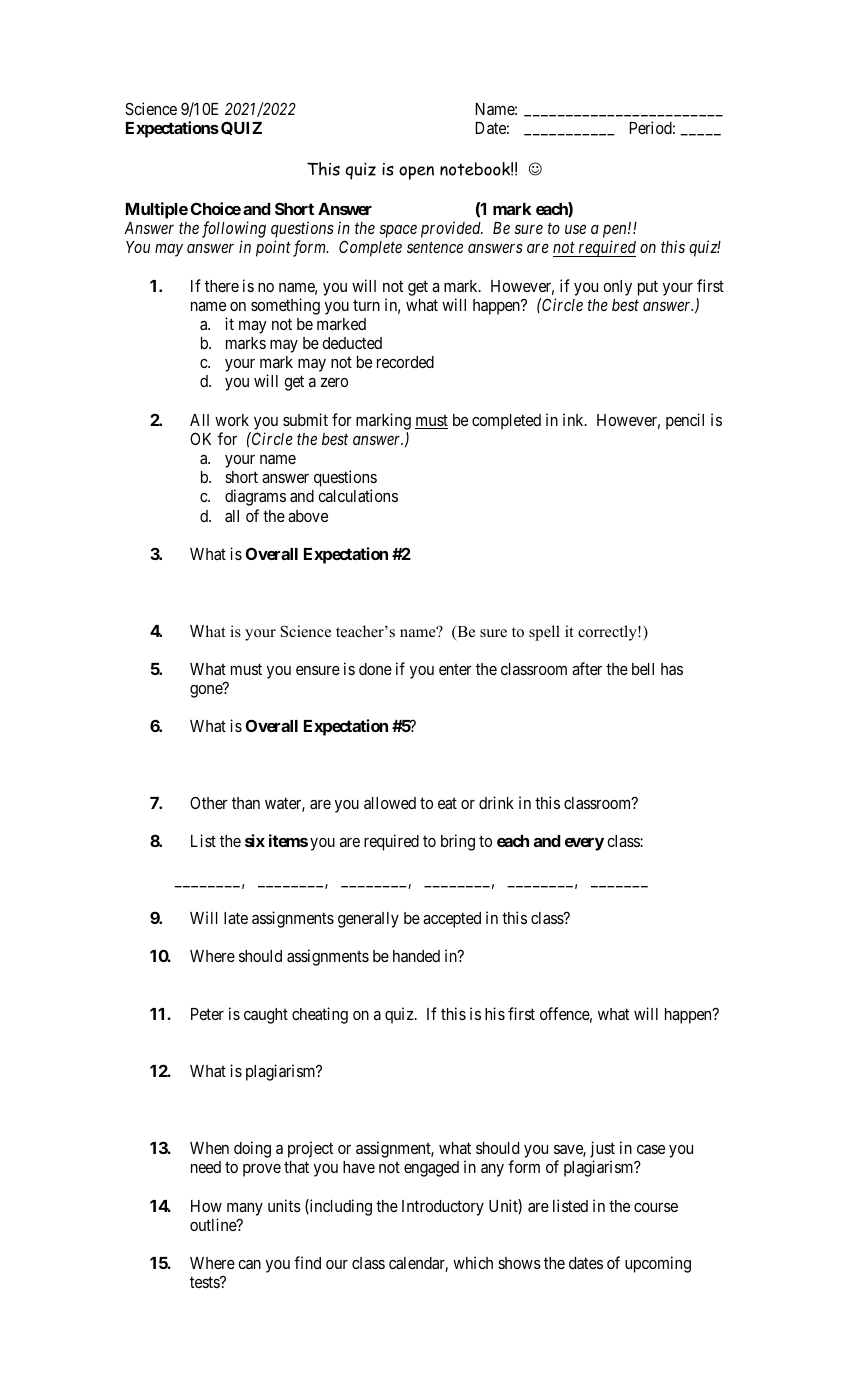  What do you see at coordinates (685, 421) in the page?
I see `pencil` at bounding box center [685, 421].
